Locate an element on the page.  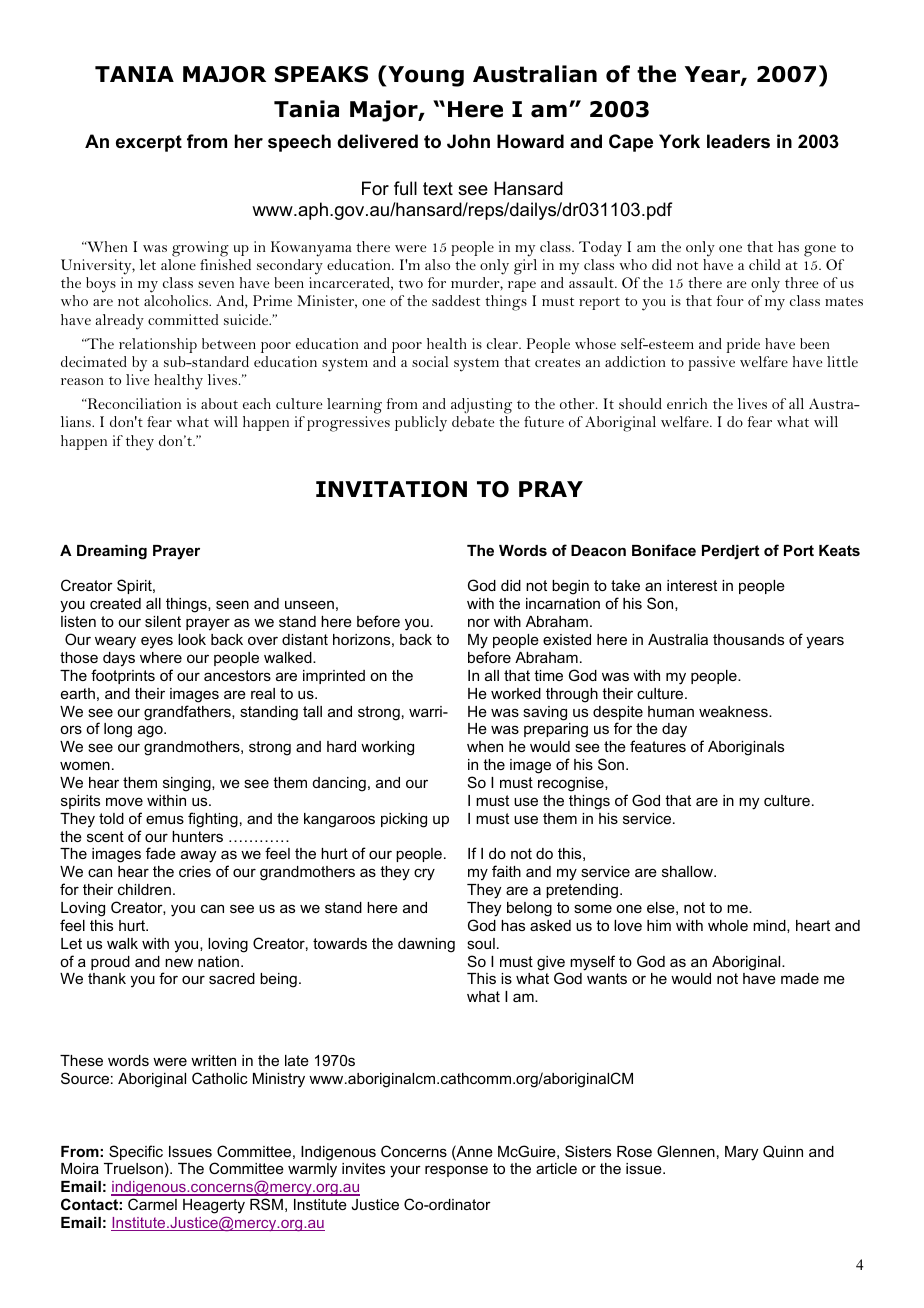
response is located at coordinates (456, 1171).
